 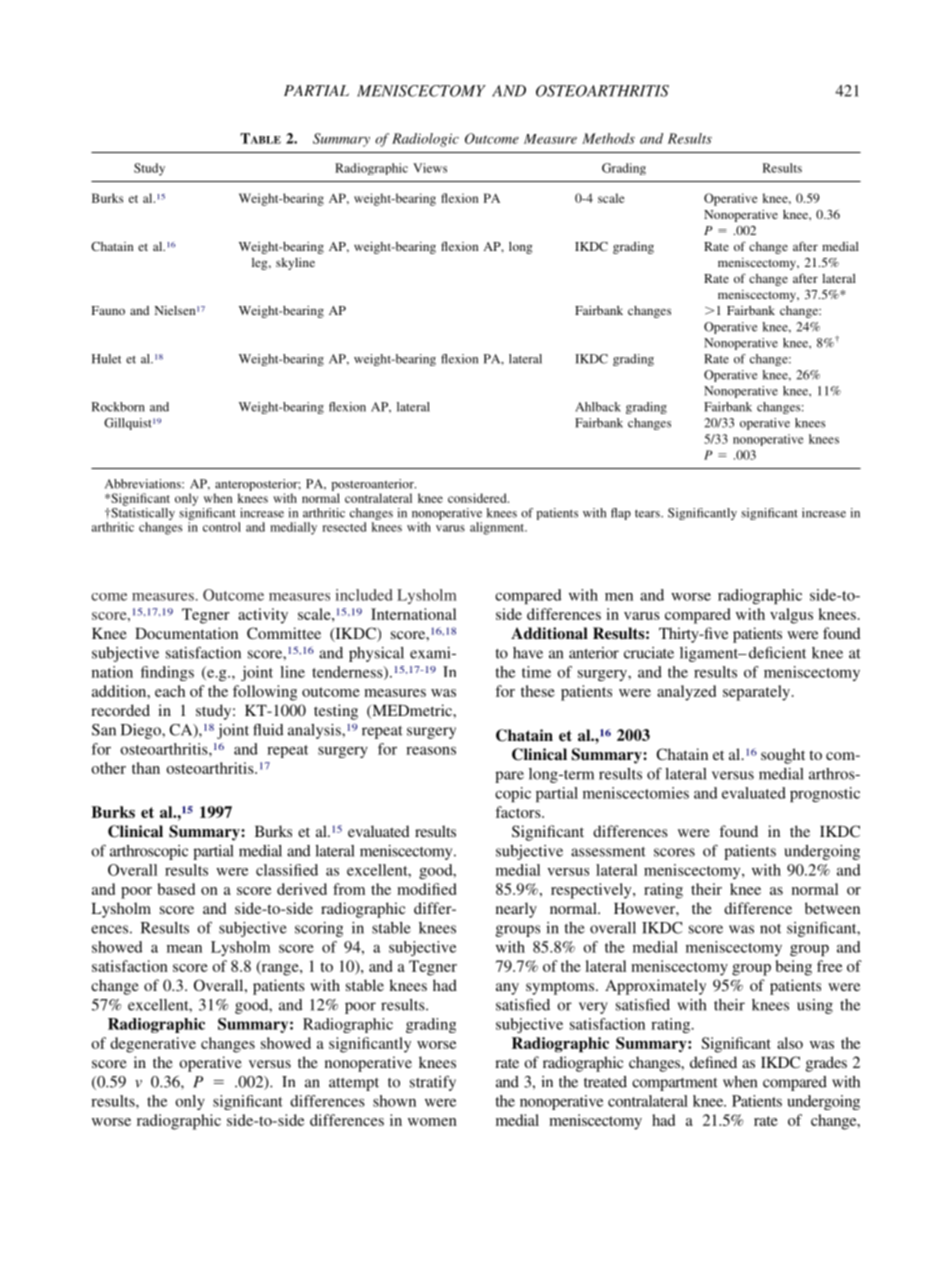 What do you see at coordinates (108, 310) in the screenshot?
I see `Fauno` at bounding box center [108, 310].
